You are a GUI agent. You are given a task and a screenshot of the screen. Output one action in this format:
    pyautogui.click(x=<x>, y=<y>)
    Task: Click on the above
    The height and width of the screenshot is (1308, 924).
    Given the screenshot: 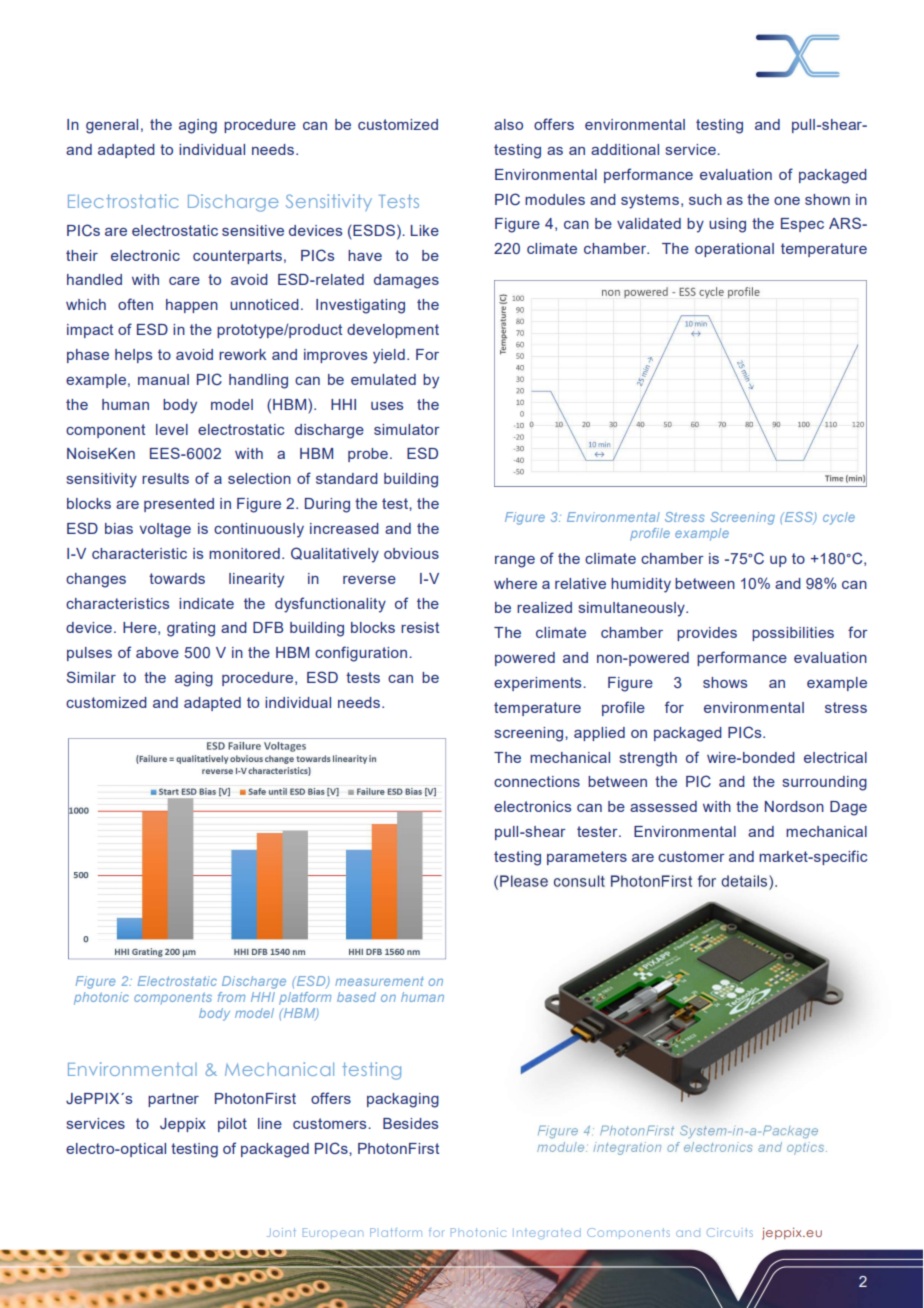 What is the action you would take?
    pyautogui.click(x=157, y=652)
